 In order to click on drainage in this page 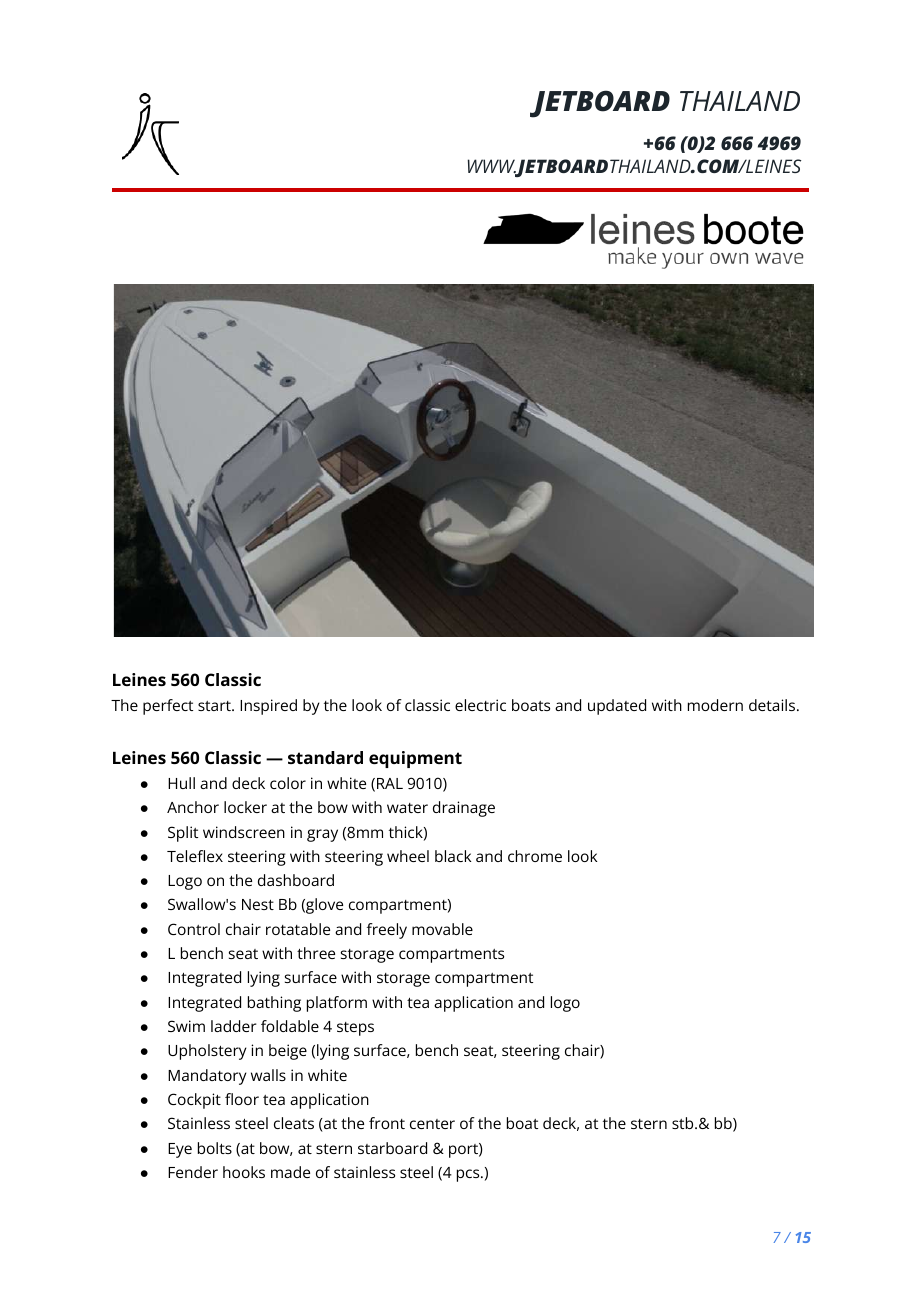, I will do `click(464, 809)`.
